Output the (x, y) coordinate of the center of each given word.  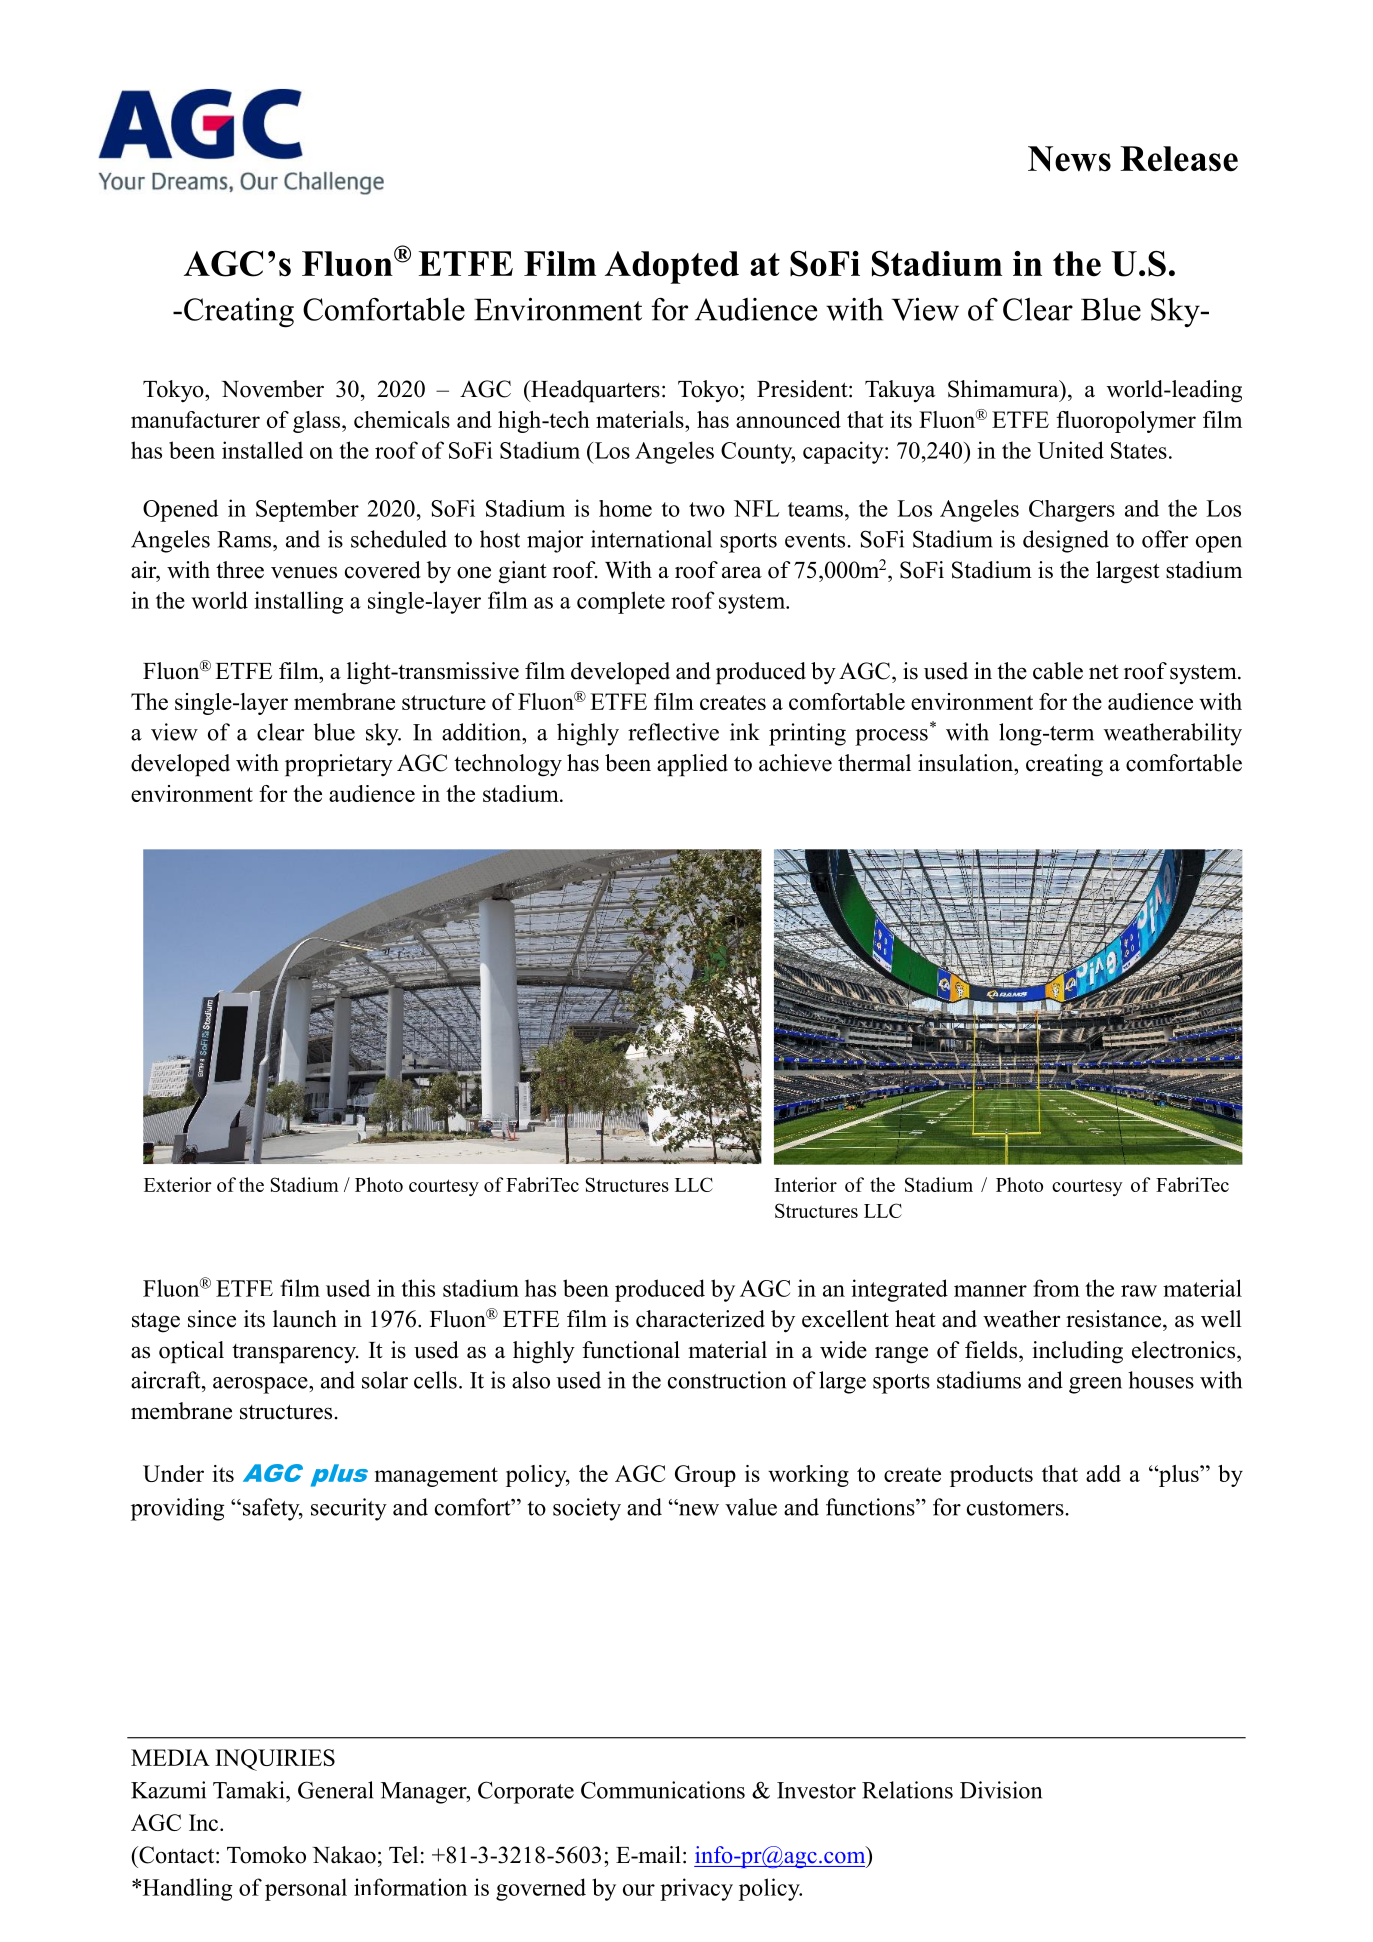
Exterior (178, 1184)
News (1069, 159)
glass (318, 422)
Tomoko (266, 1855)
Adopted (672, 267)
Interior (806, 1184)
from (1056, 1288)
